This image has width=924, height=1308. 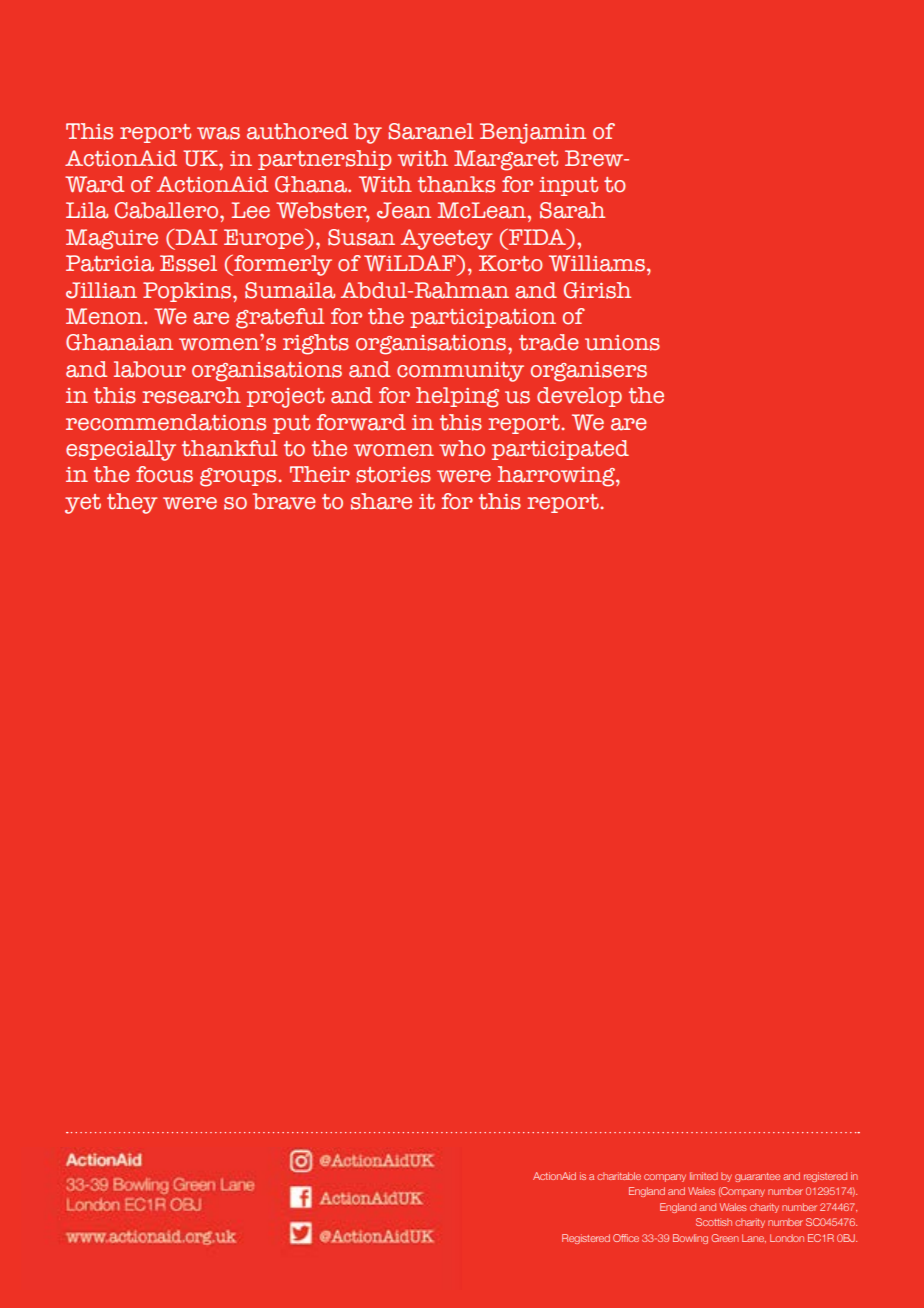 What do you see at coordinates (557, 476) in the image?
I see `harrowing` at bounding box center [557, 476].
